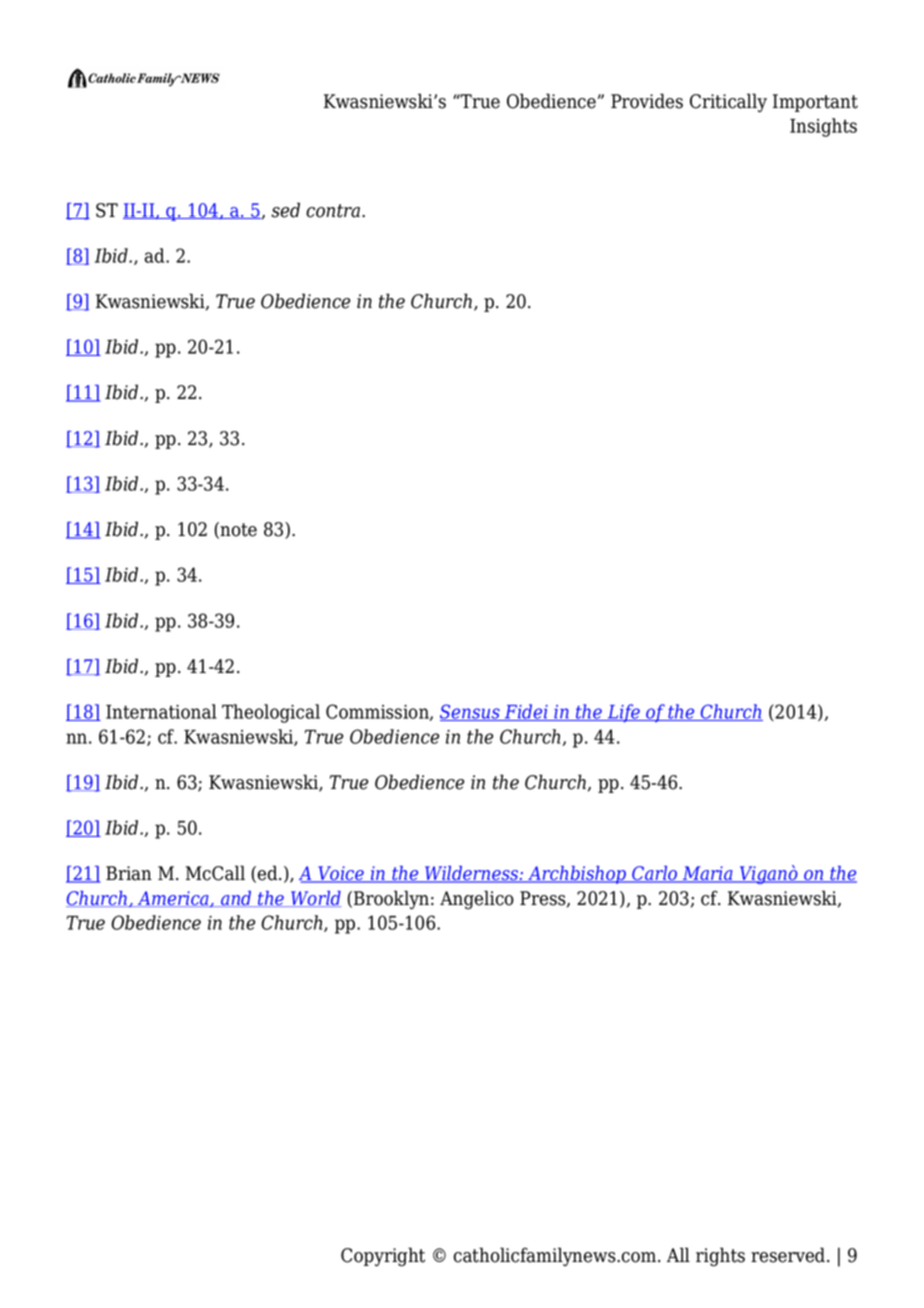 The height and width of the screenshot is (1308, 924). Describe the element at coordinates (708, 874) in the screenshot. I see `Maria` at that location.
